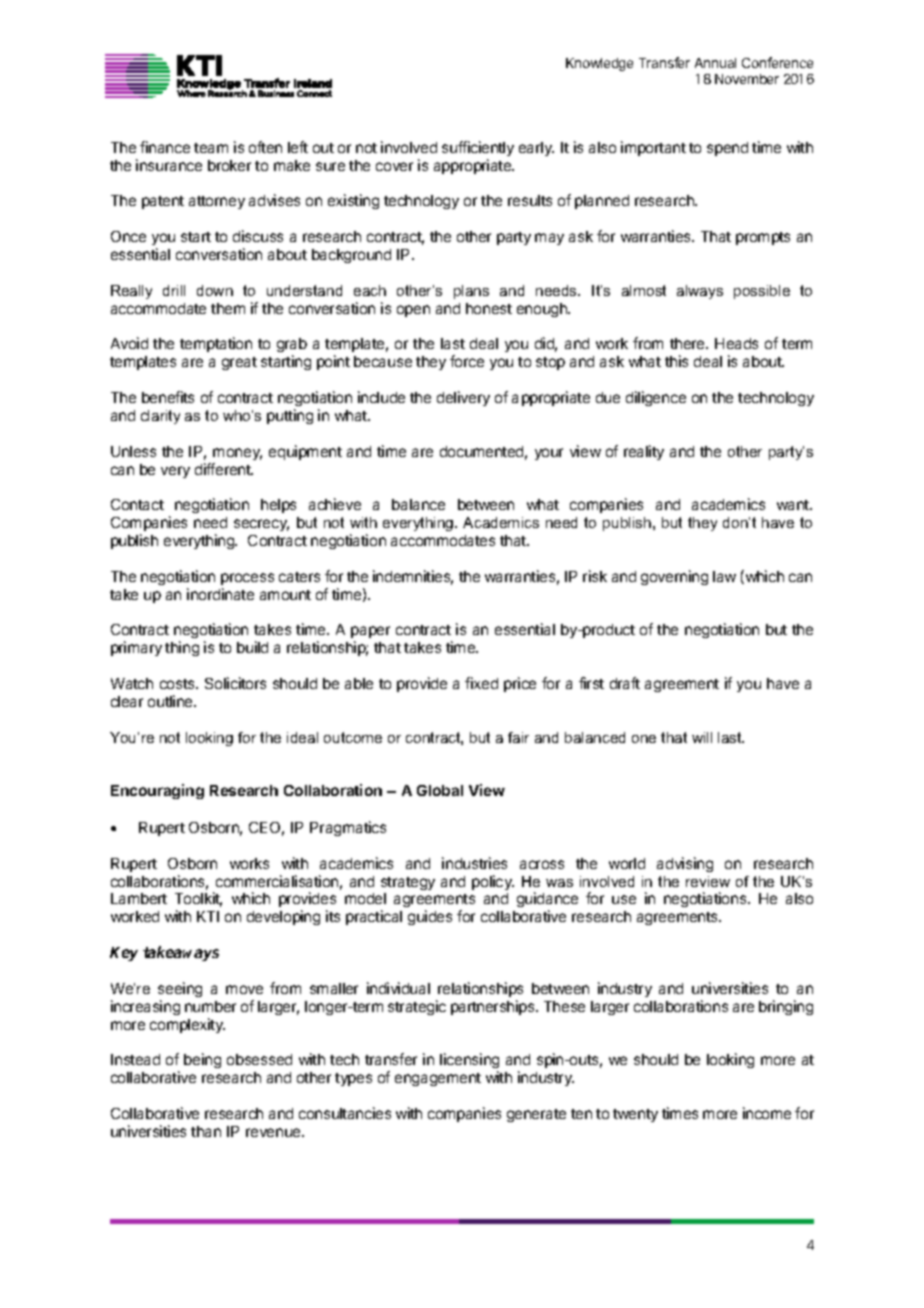 The image size is (924, 1308). What do you see at coordinates (211, 148) in the document?
I see `team` at bounding box center [211, 148].
